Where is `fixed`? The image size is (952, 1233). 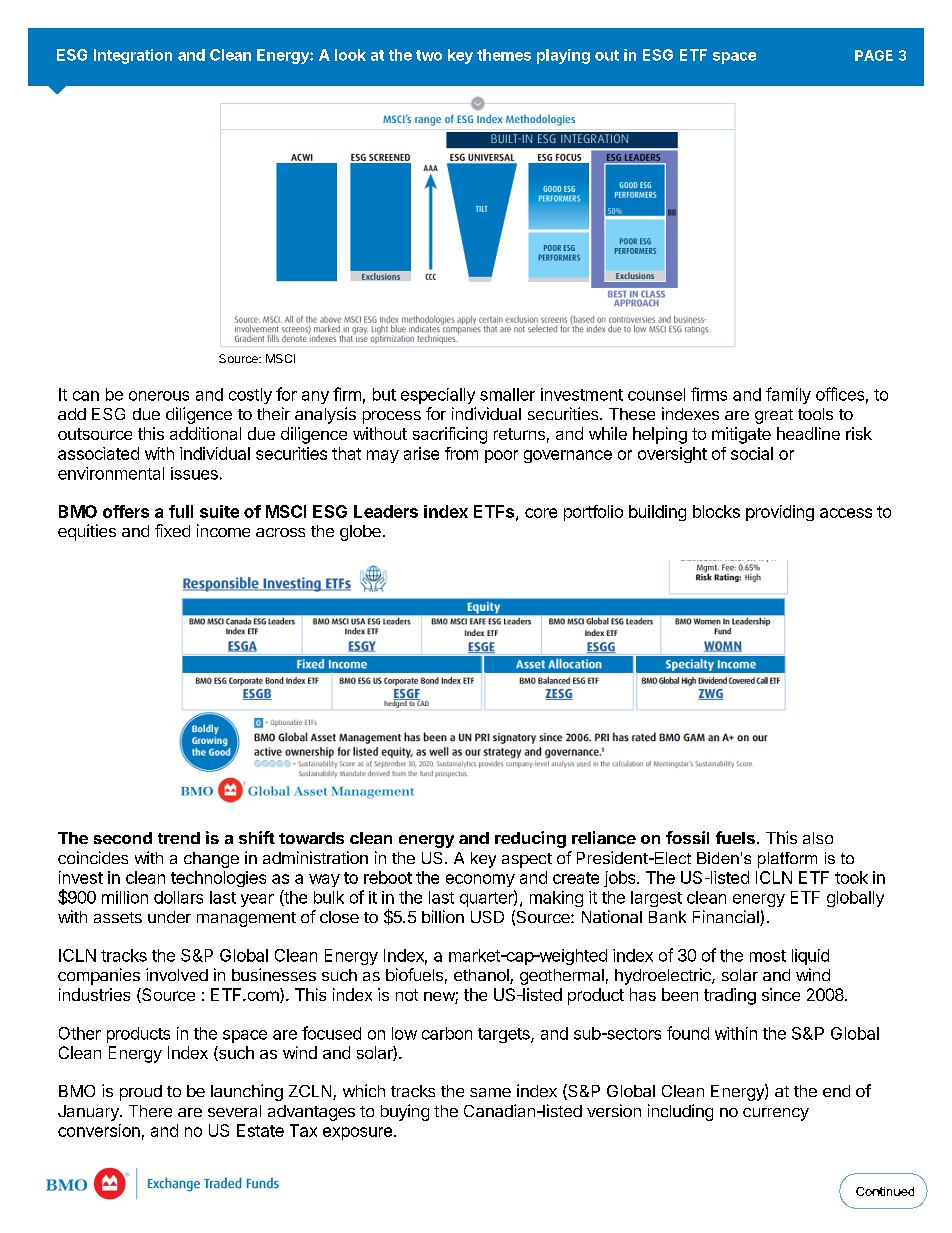
fixed is located at coordinates (172, 530).
